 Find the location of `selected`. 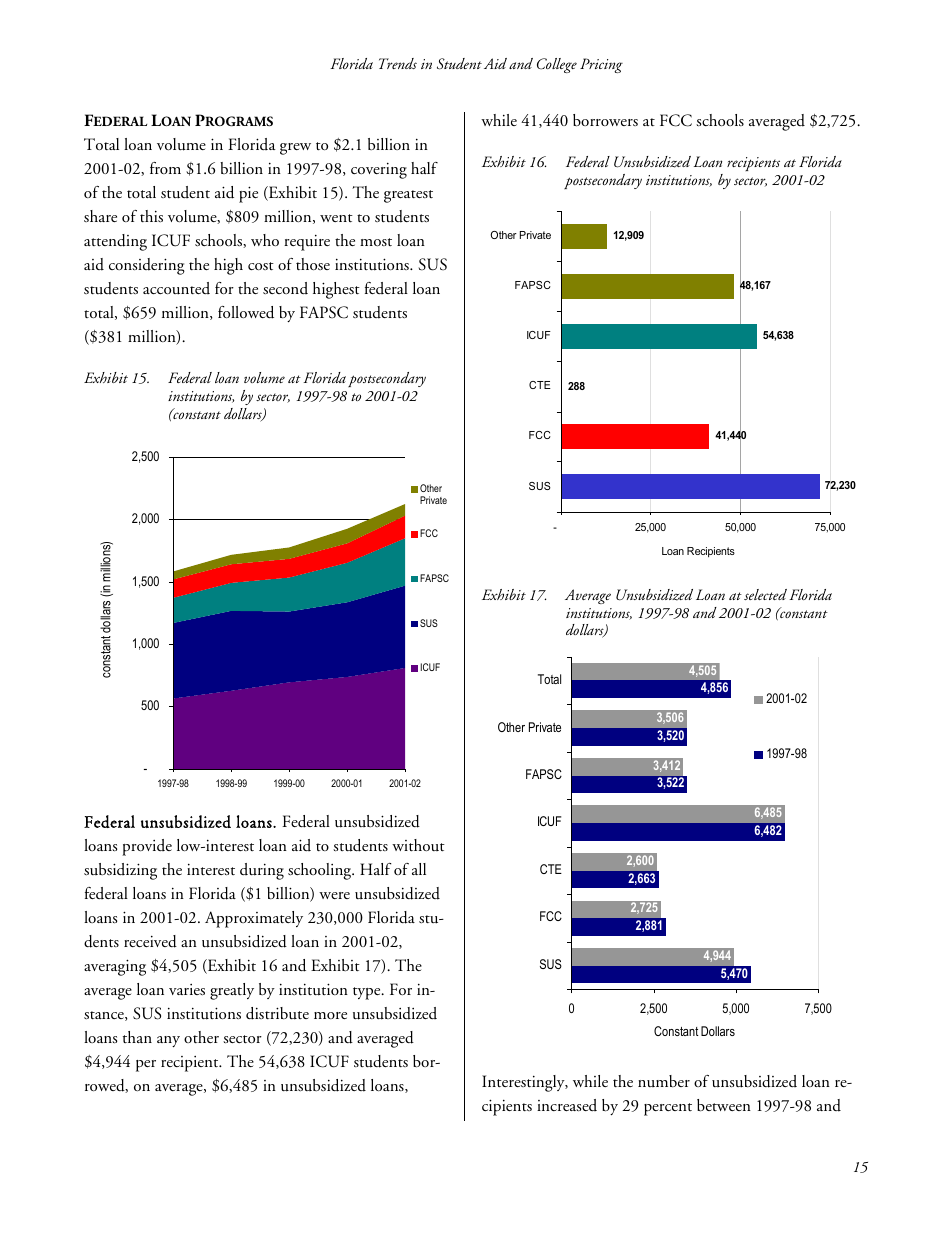

selected is located at coordinates (765, 594).
